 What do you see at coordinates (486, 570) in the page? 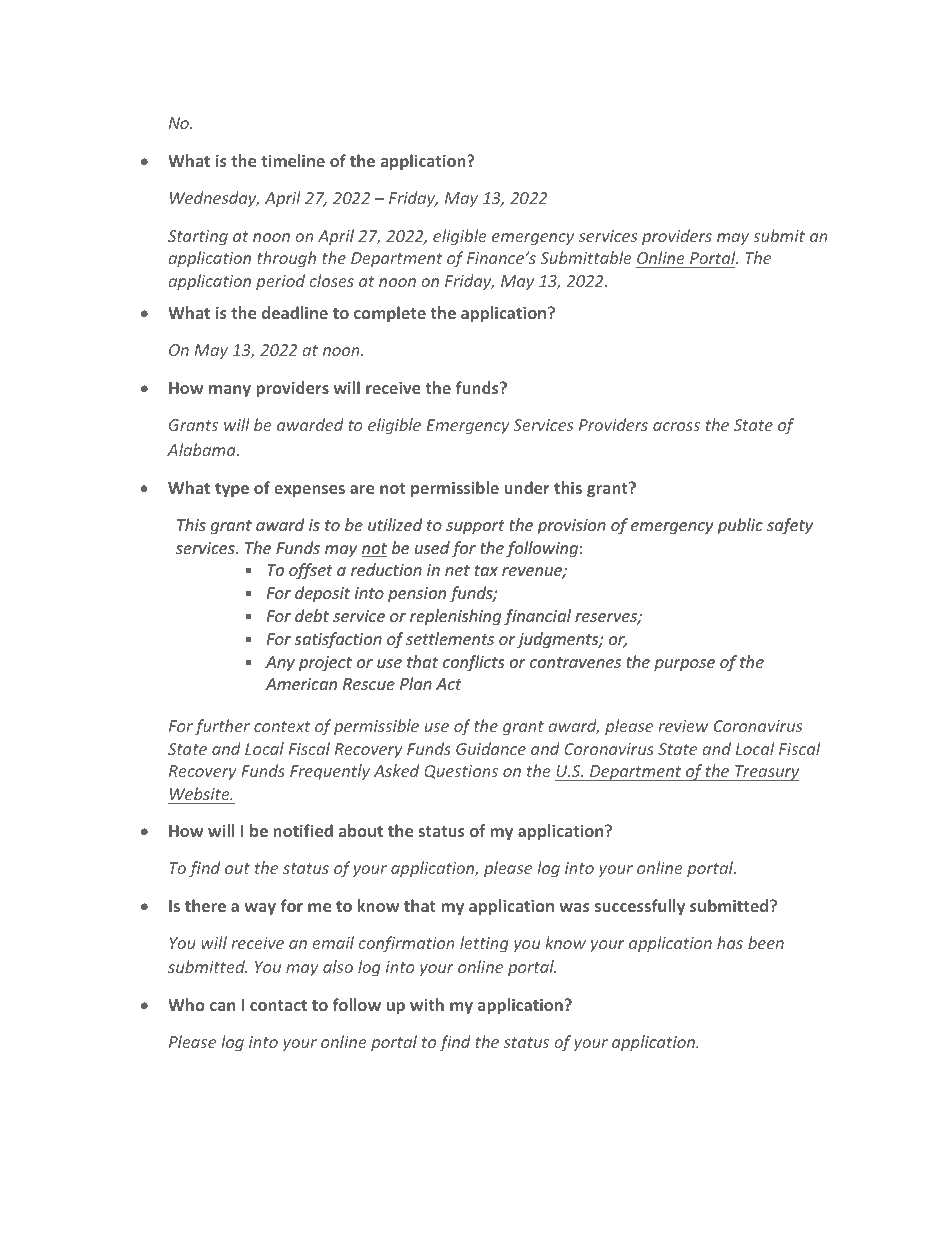
I see `tax` at bounding box center [486, 570].
